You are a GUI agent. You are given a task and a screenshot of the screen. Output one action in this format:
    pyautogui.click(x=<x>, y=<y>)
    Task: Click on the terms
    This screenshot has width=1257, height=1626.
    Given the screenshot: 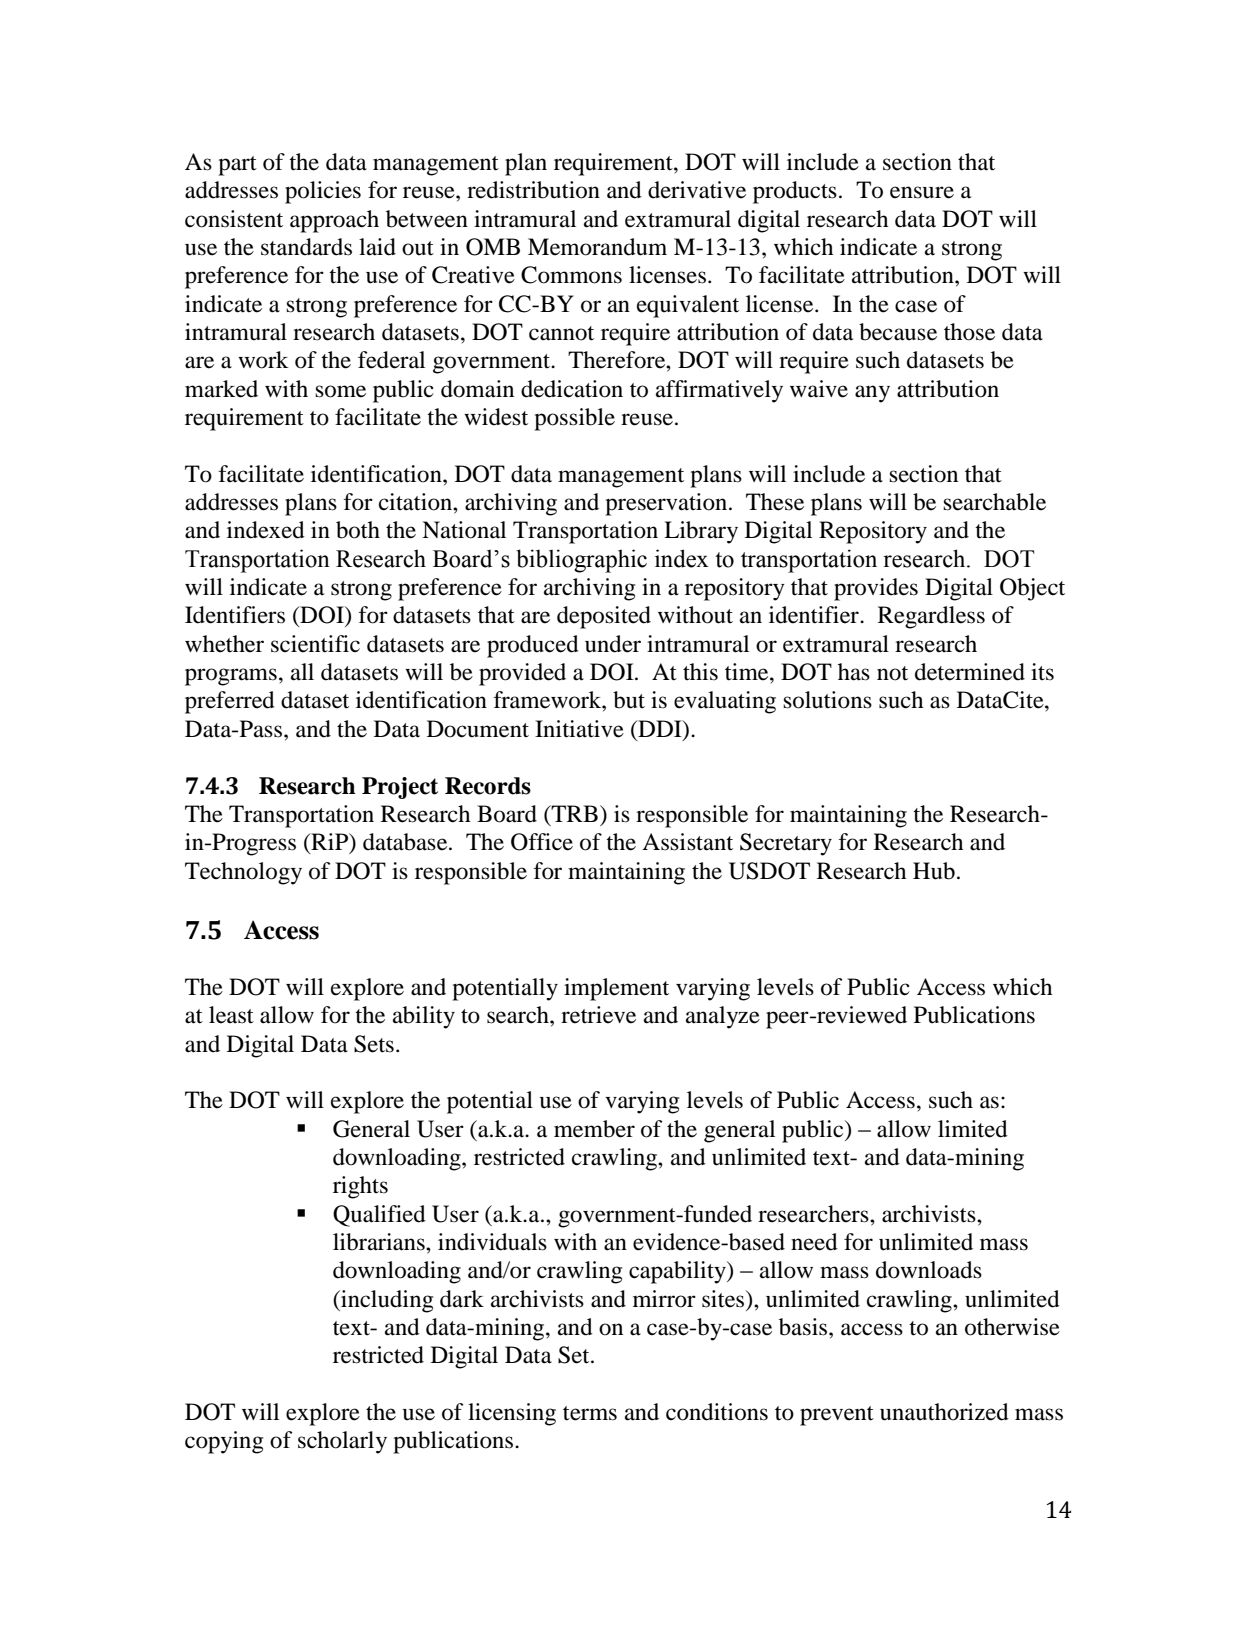 What is the action you would take?
    pyautogui.click(x=590, y=1413)
